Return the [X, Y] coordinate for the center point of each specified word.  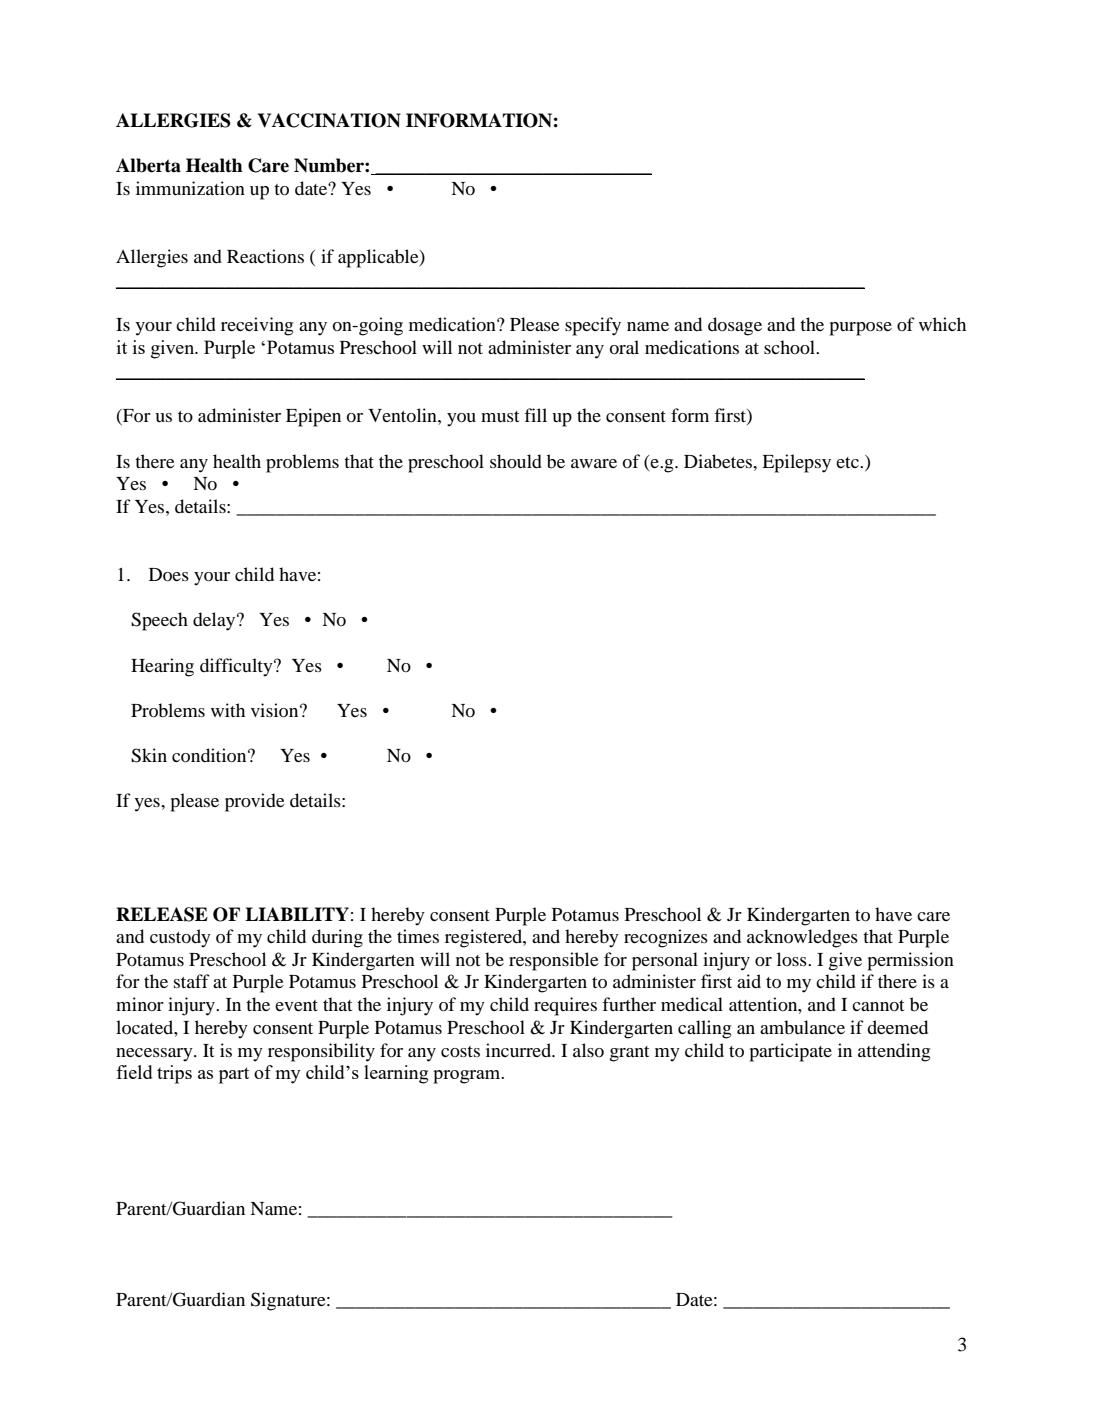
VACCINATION [329, 120]
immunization [190, 188]
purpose [860, 329]
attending [894, 1052]
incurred [520, 1050]
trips [174, 1074]
